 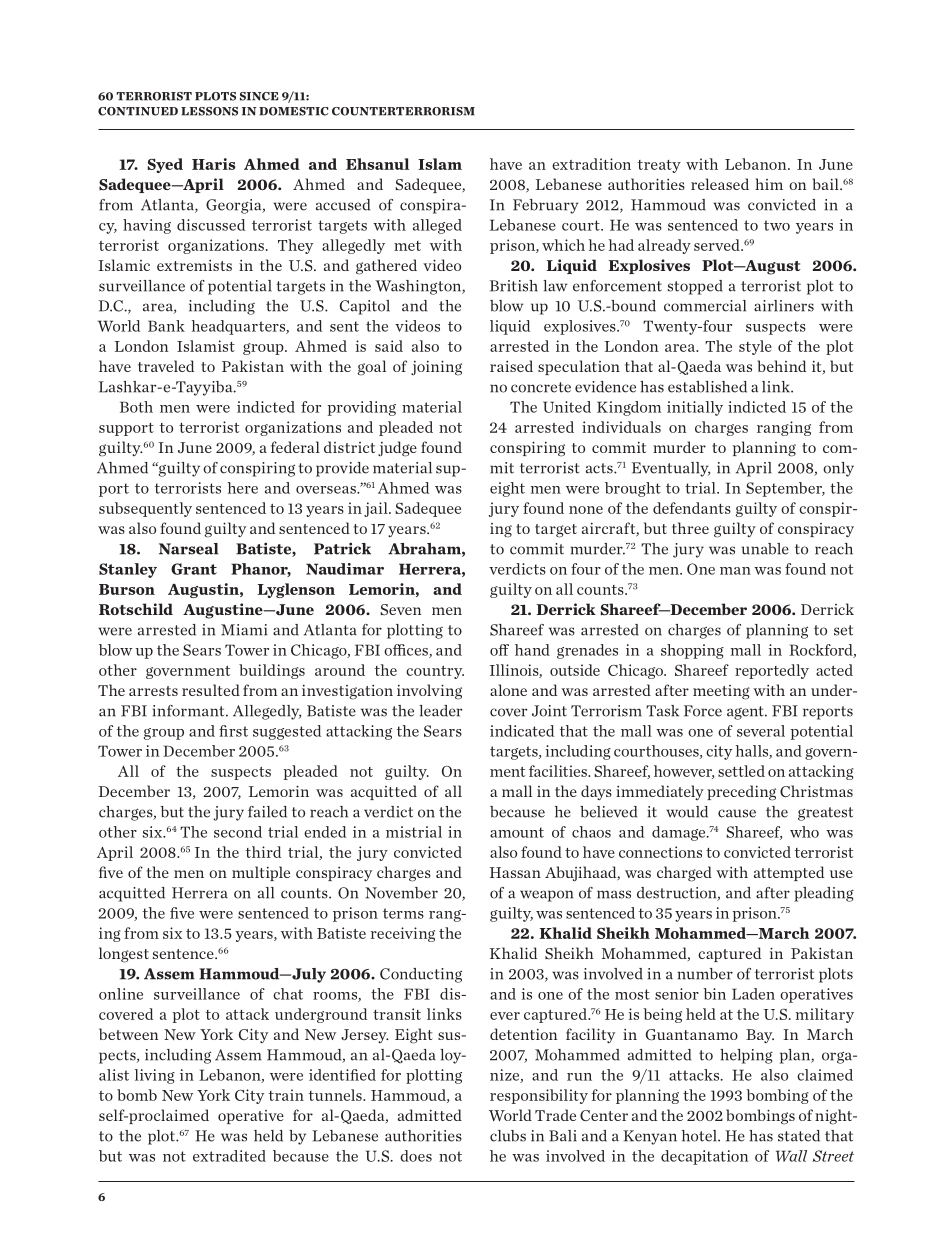 What do you see at coordinates (166, 366) in the screenshot?
I see `traveled` at bounding box center [166, 366].
